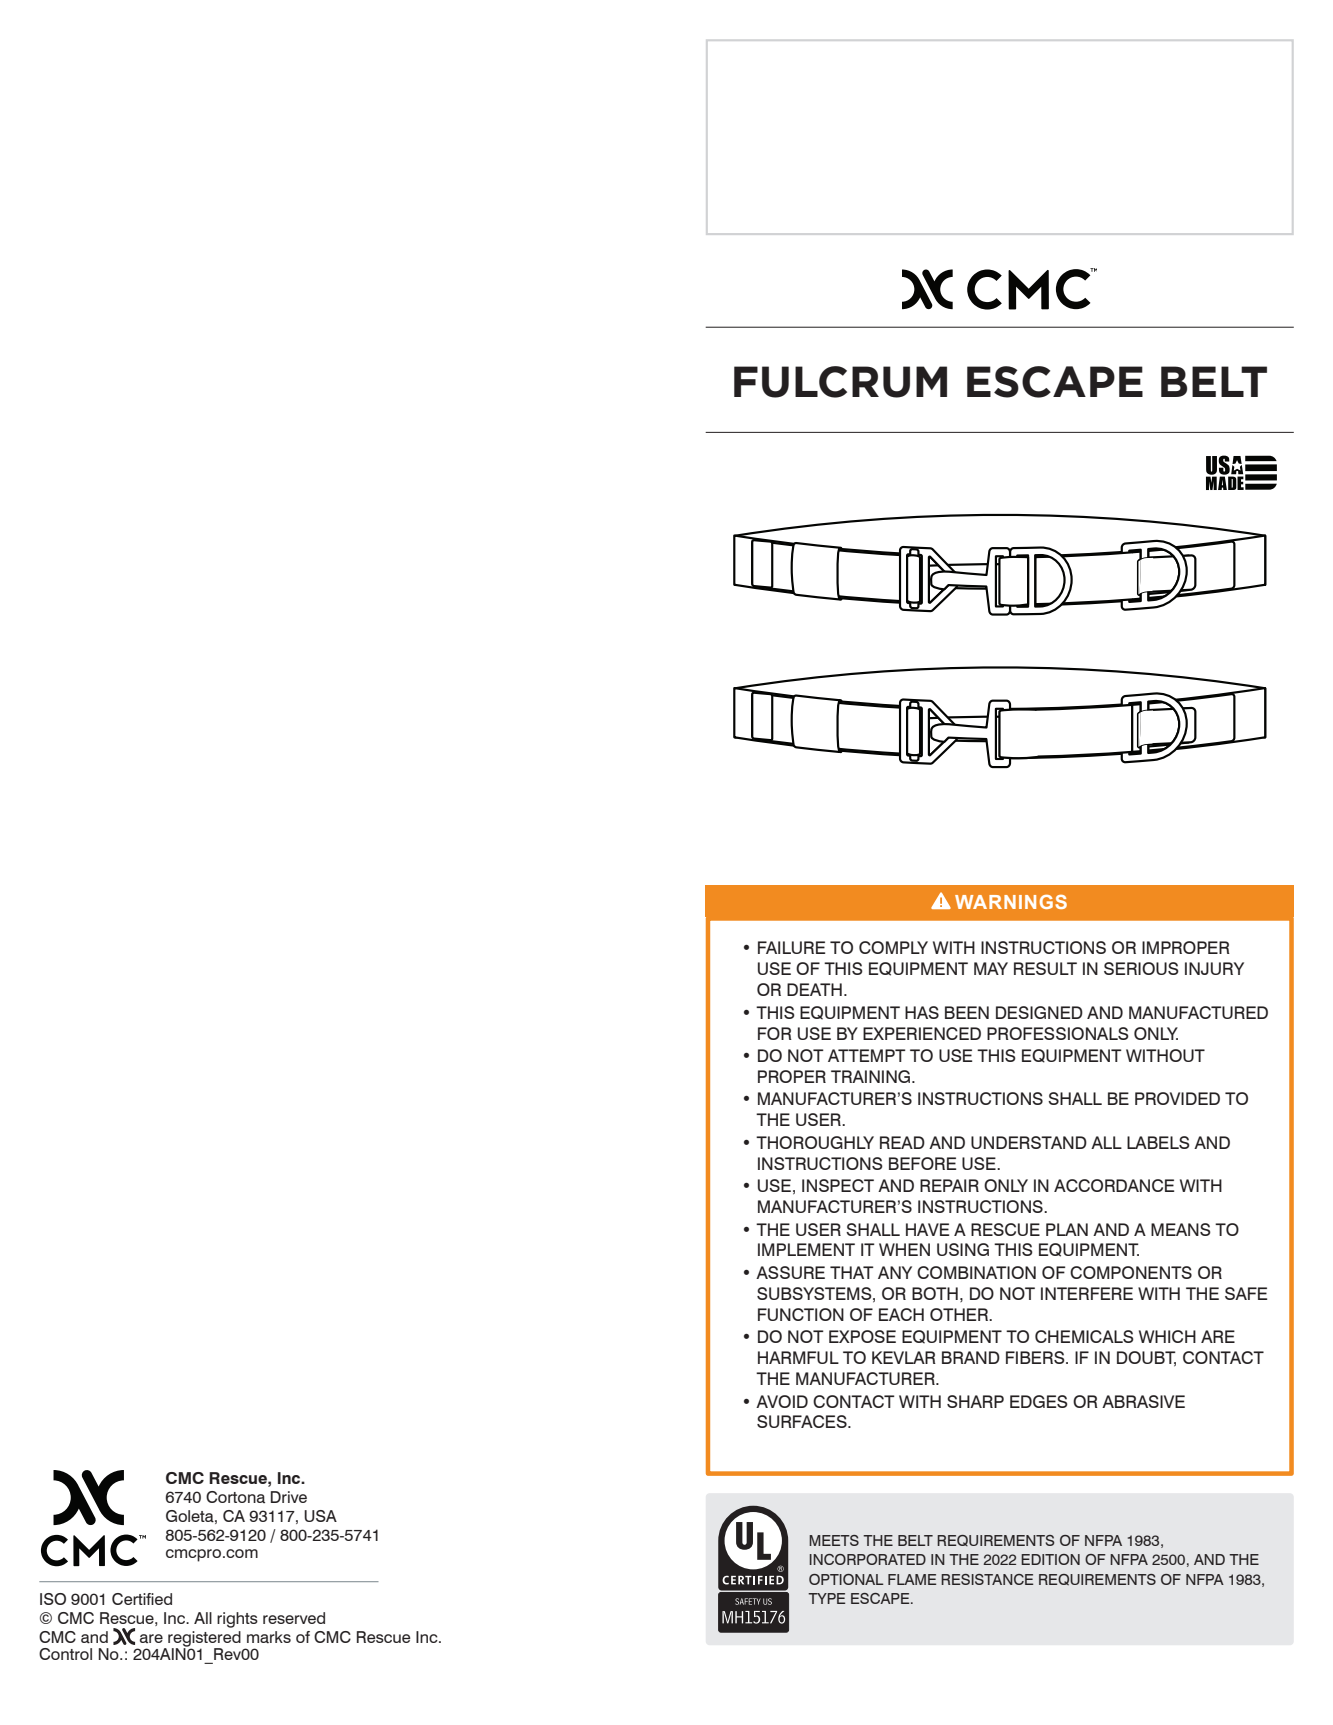  I want to click on SERIOUS, so click(1141, 968).
